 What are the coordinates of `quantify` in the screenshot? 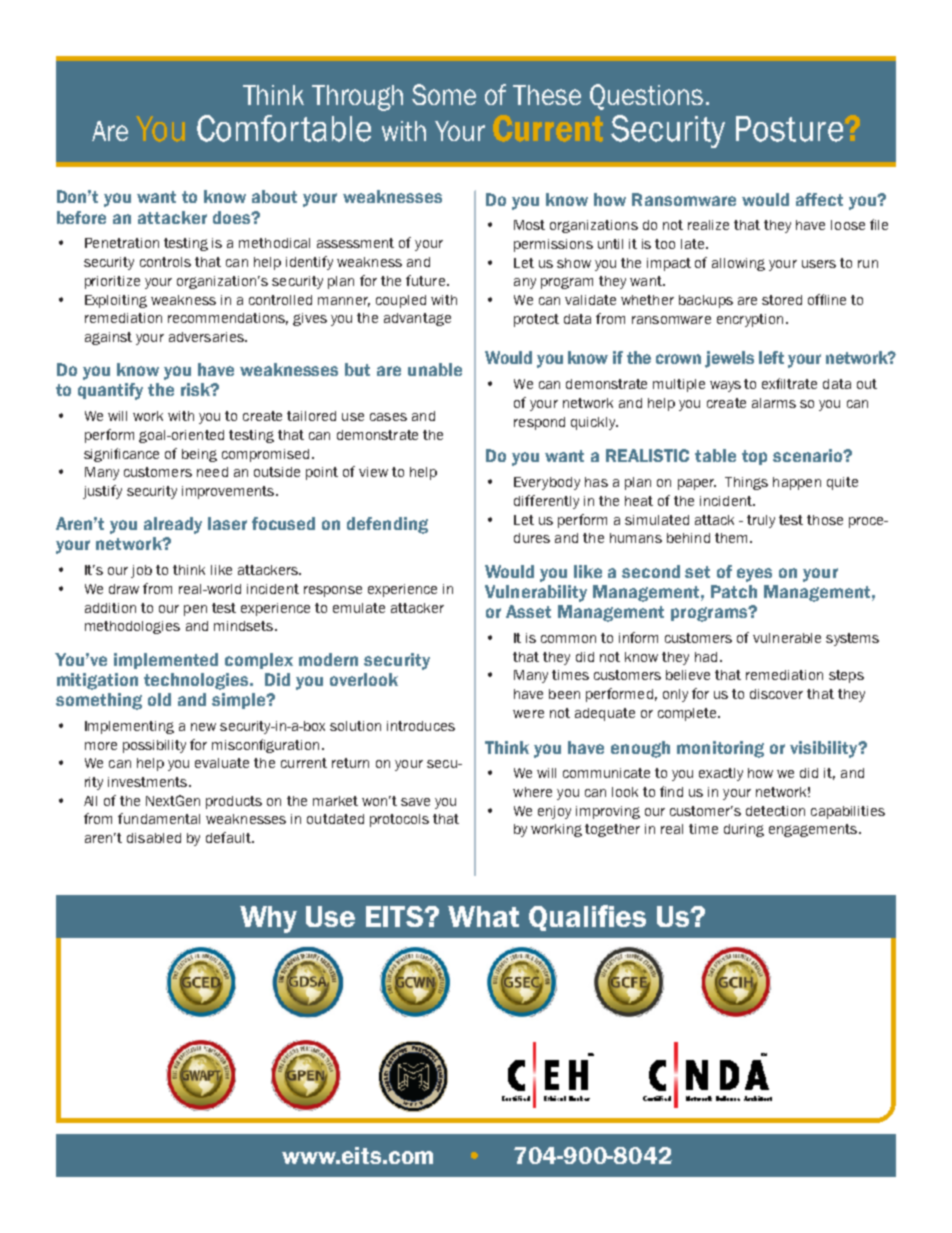 It's located at (110, 391).
